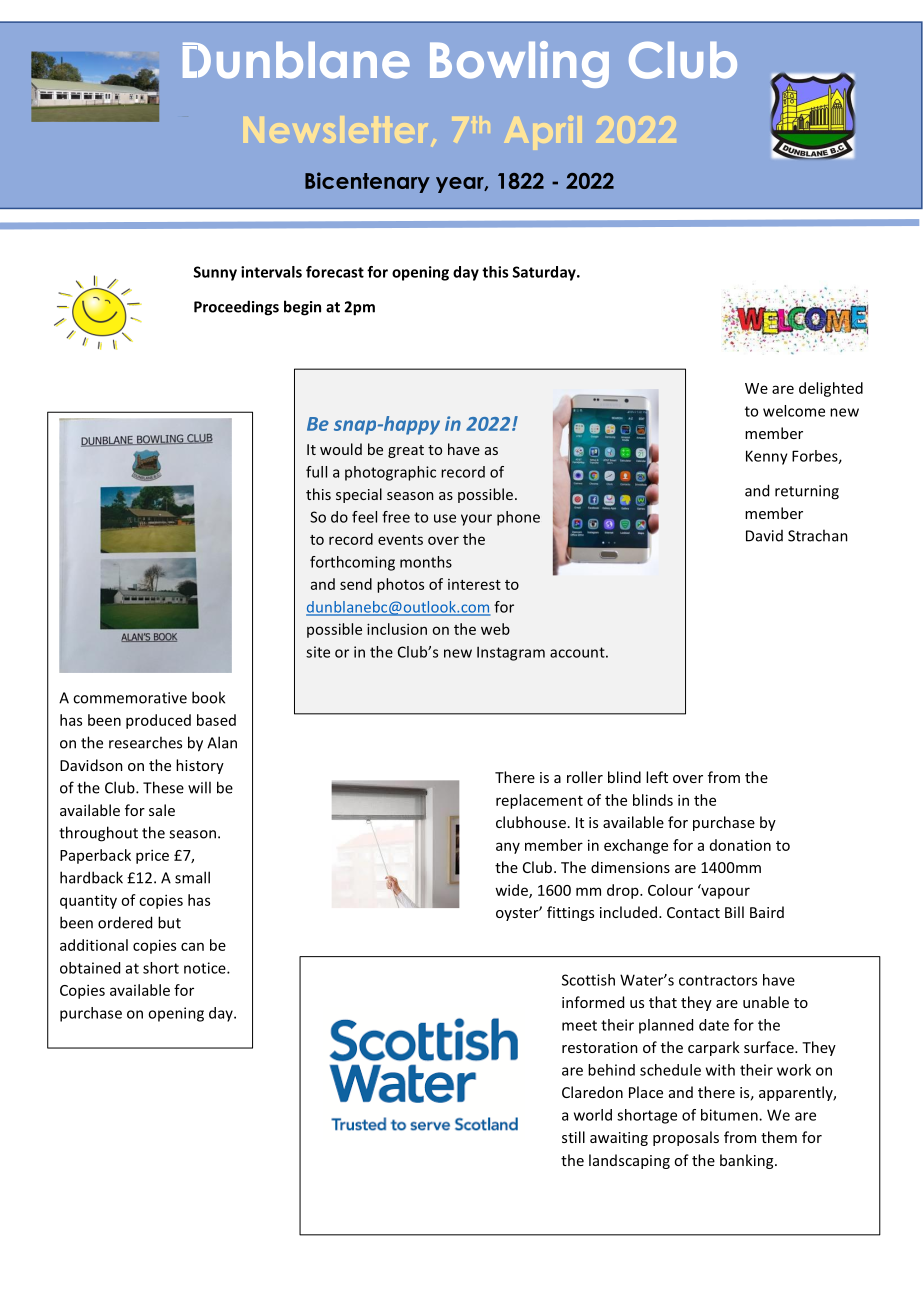 The image size is (924, 1307). Describe the element at coordinates (740, 845) in the document. I see `donation` at that location.
